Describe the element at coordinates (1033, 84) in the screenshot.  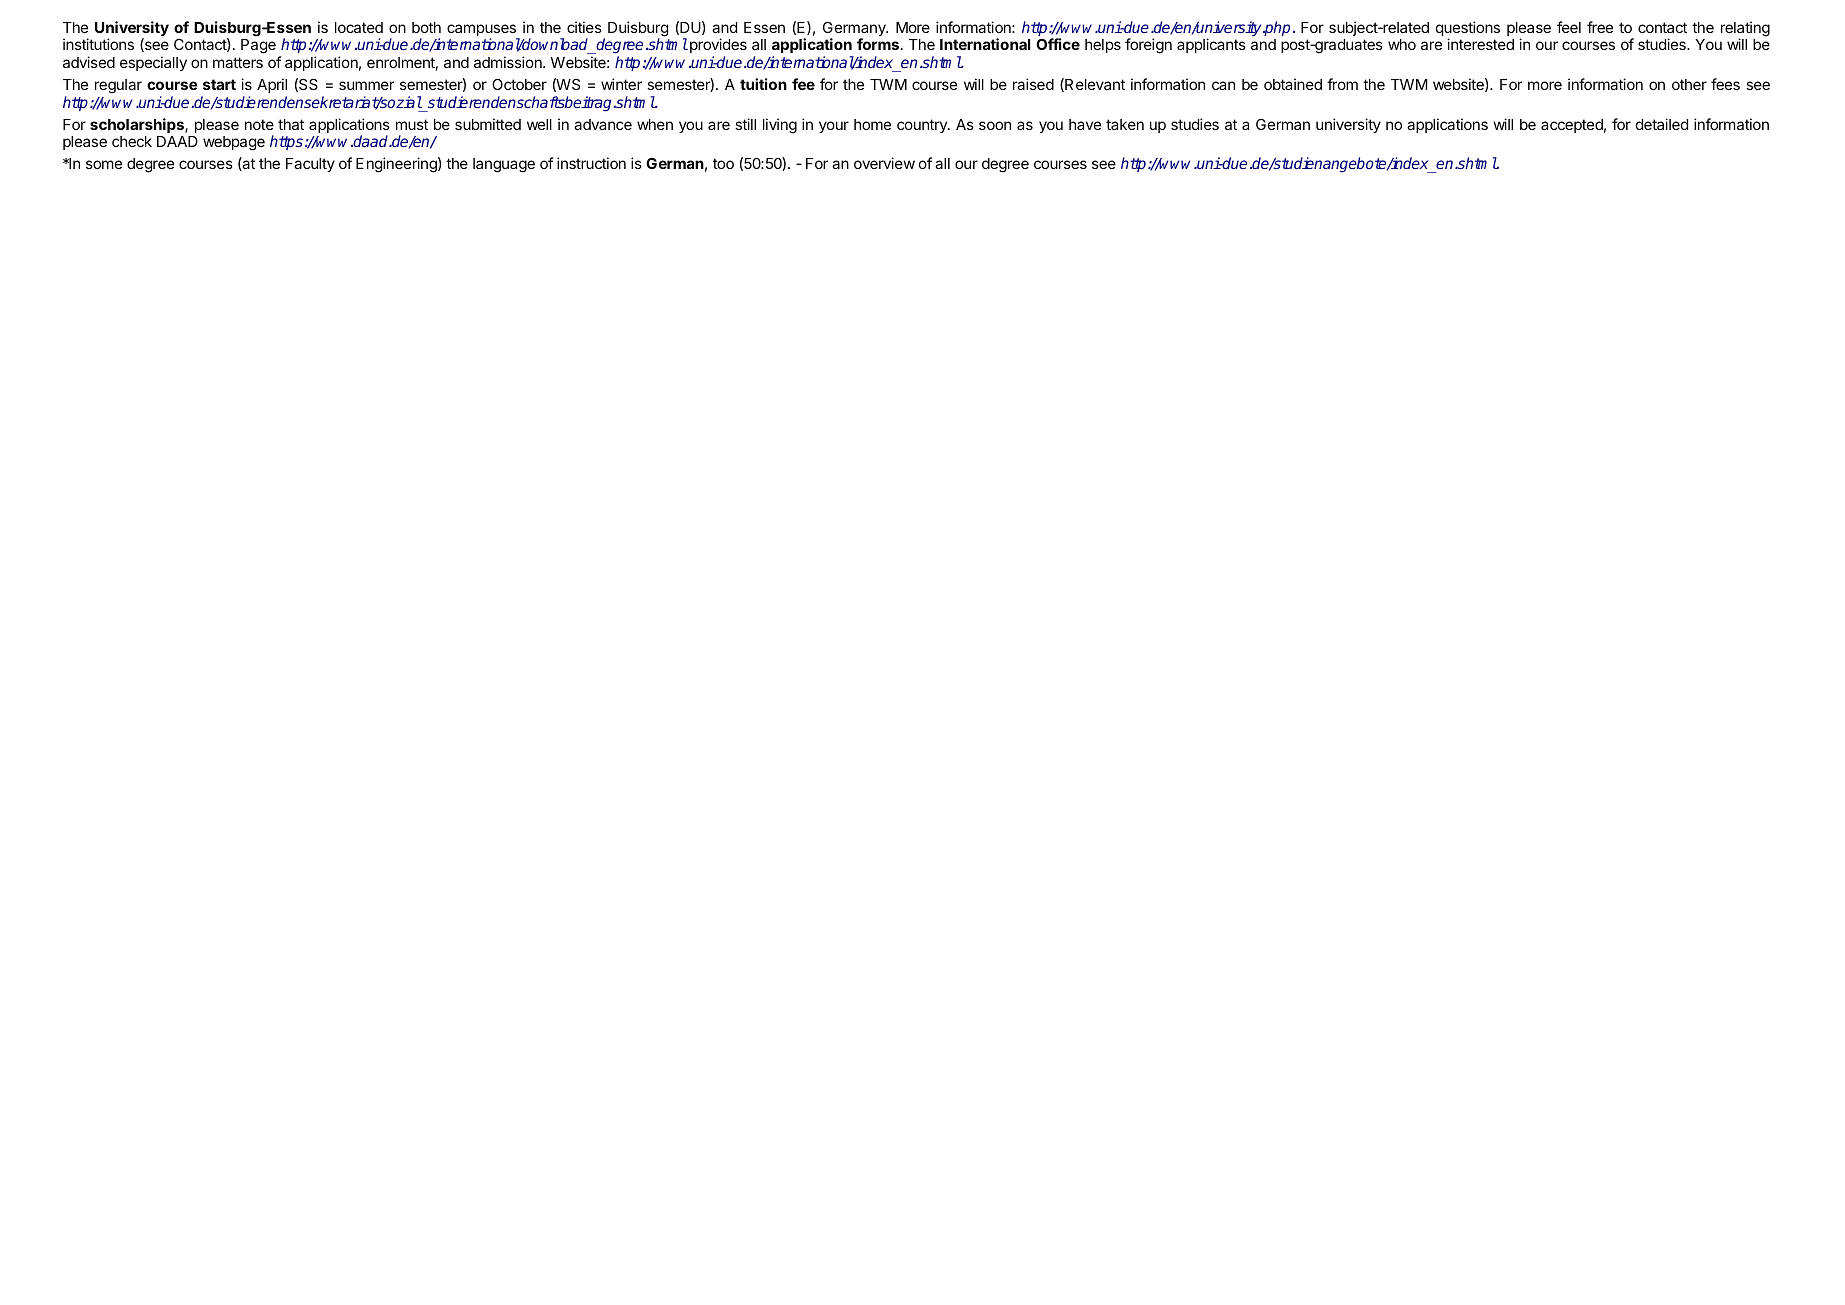
I see `raised` at that location.
